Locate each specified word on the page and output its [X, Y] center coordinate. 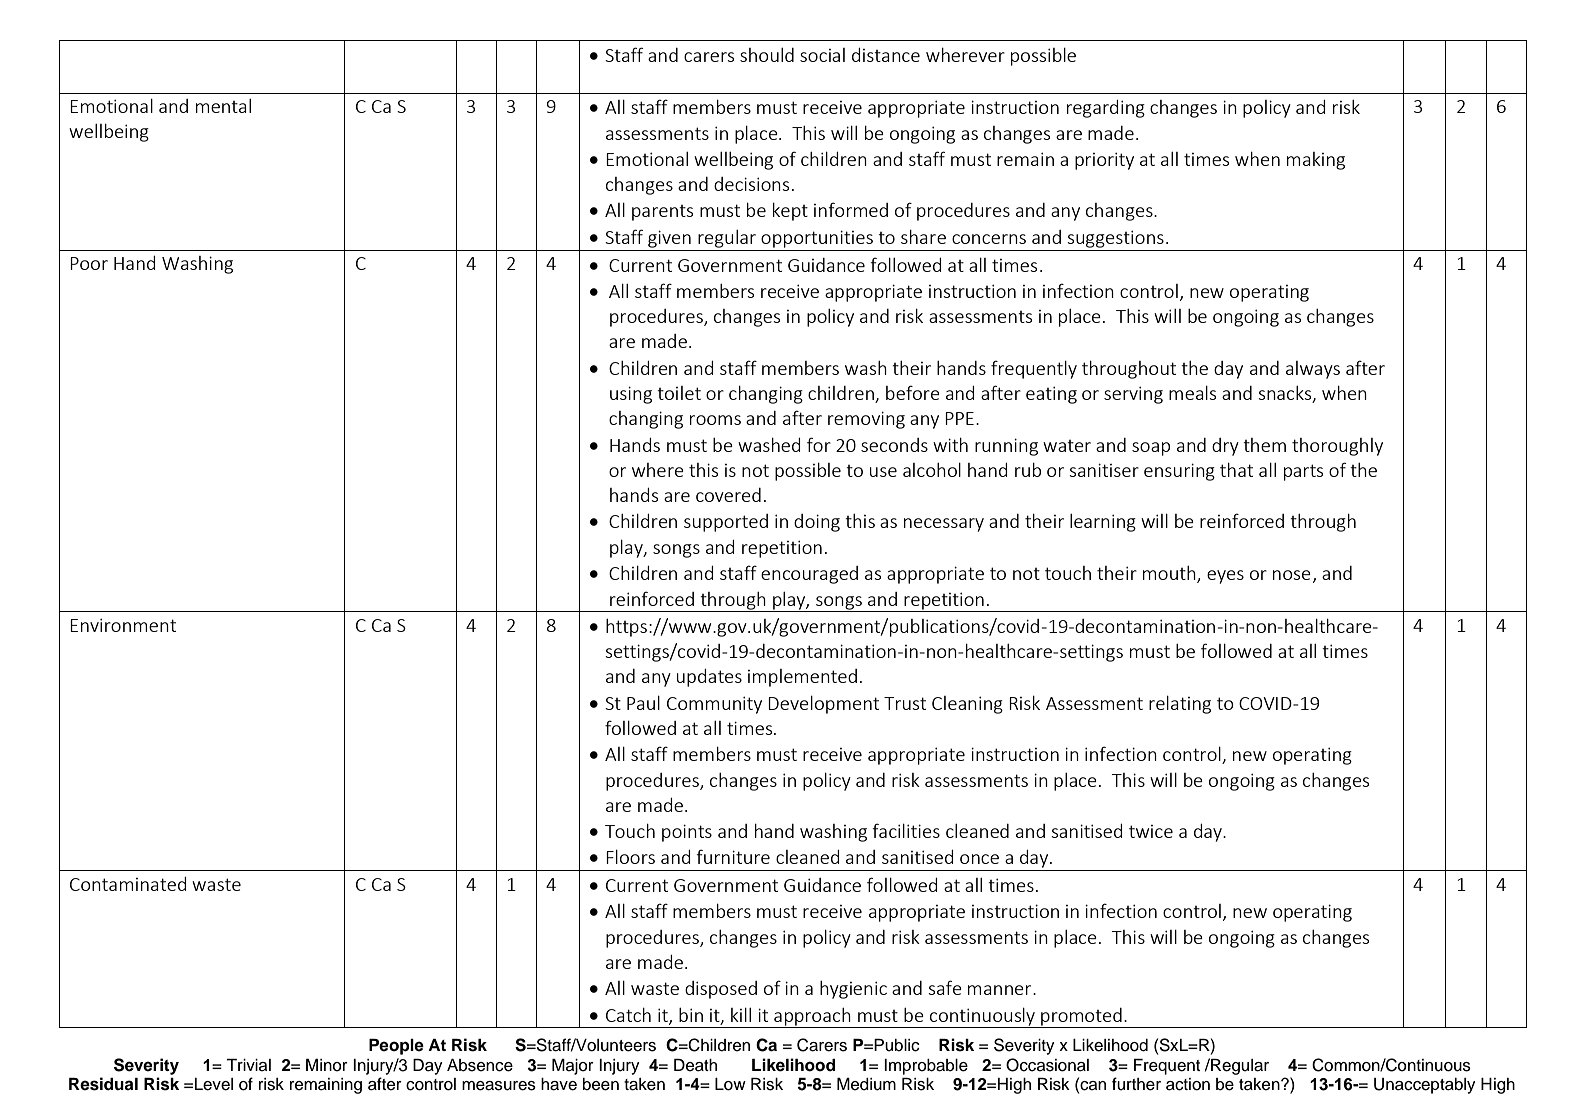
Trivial [248, 1065]
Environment [123, 625]
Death [695, 1065]
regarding [1106, 109]
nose [1292, 575]
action [1188, 1084]
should [767, 55]
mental [223, 106]
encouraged [809, 575]
